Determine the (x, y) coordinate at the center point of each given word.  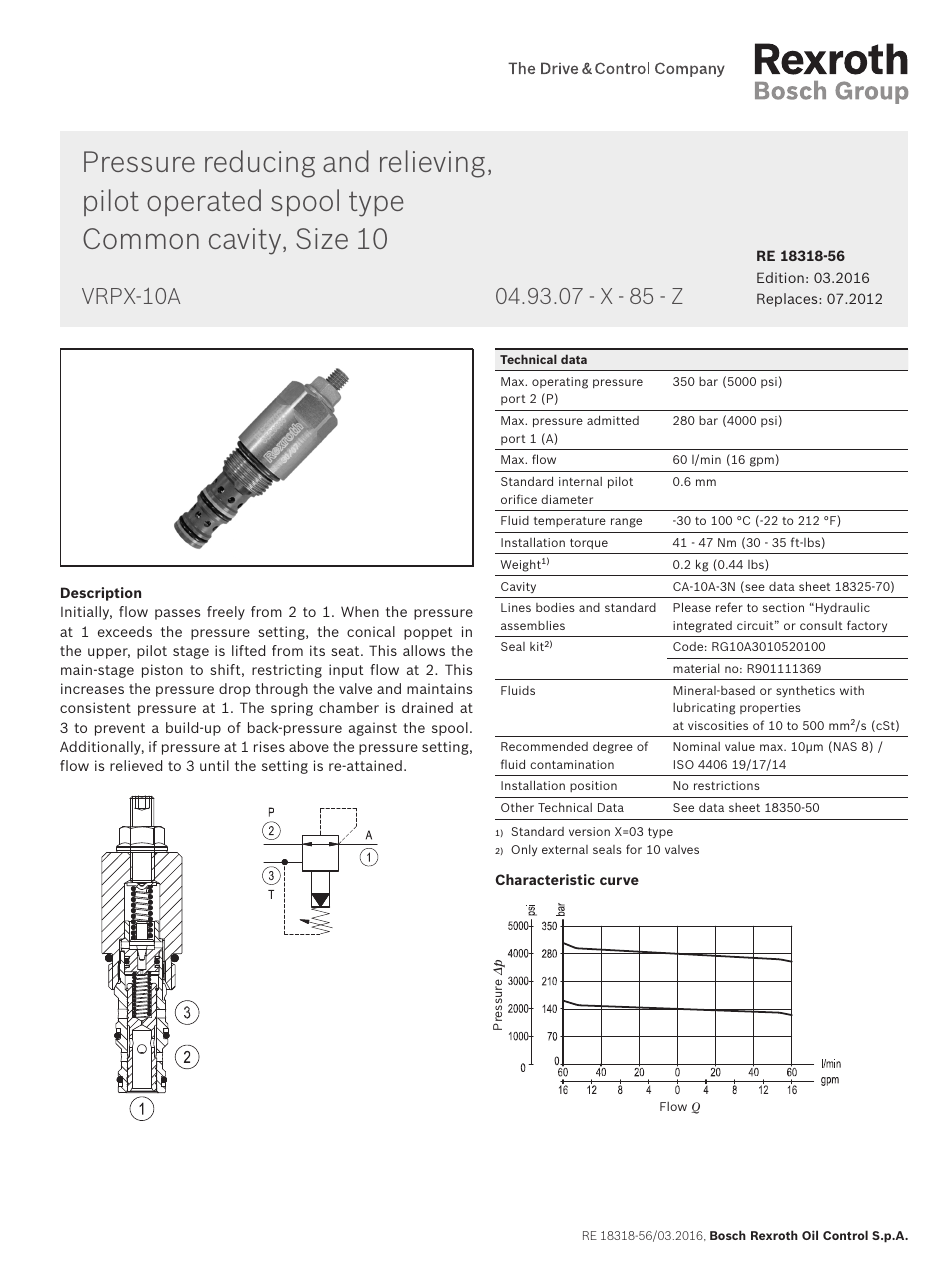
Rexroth (774, 1235)
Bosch (728, 1235)
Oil (810, 1235)
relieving (432, 164)
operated (204, 202)
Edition (780, 277)
